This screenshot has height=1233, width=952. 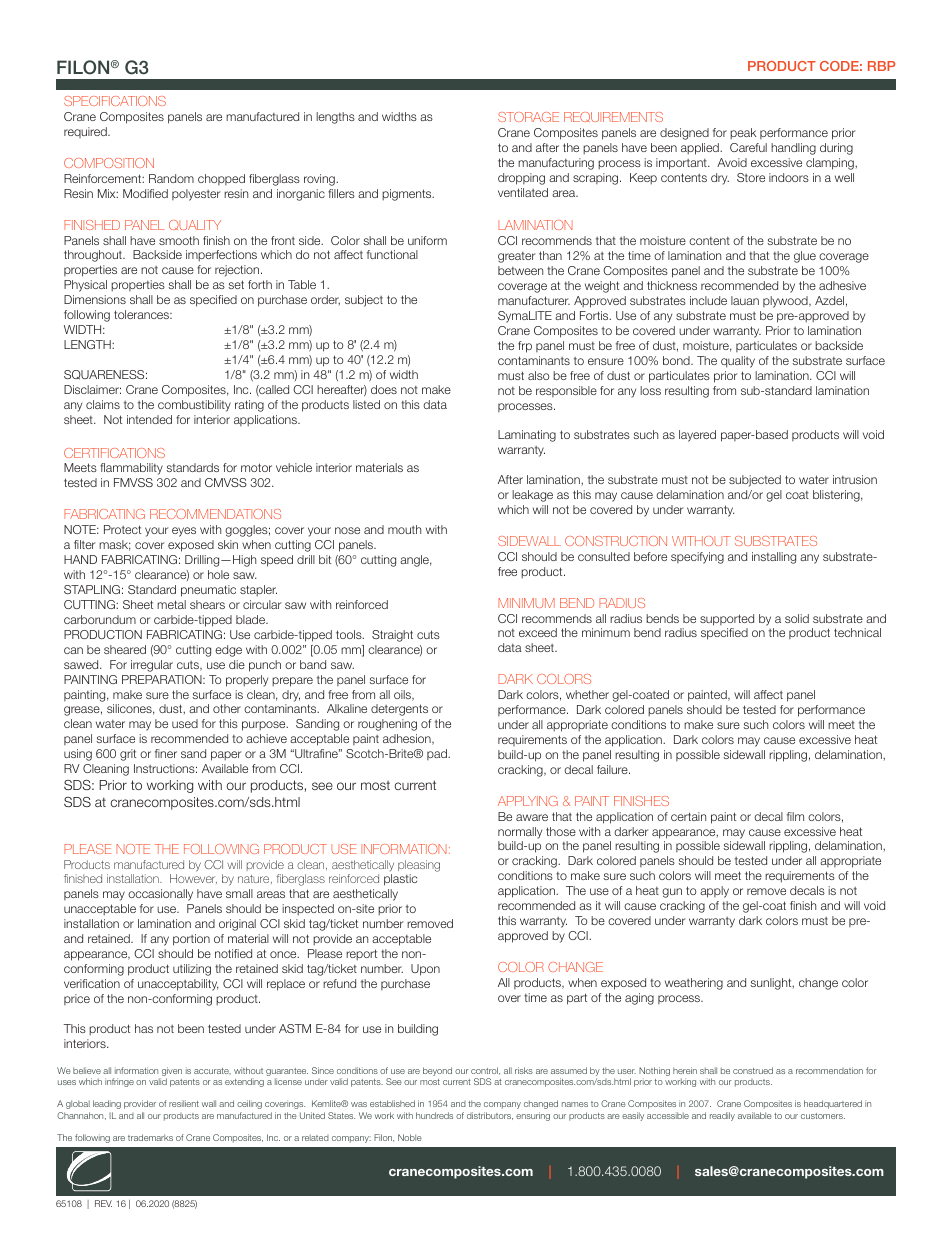 What do you see at coordinates (538, 632) in the screenshot?
I see `exceed` at bounding box center [538, 632].
